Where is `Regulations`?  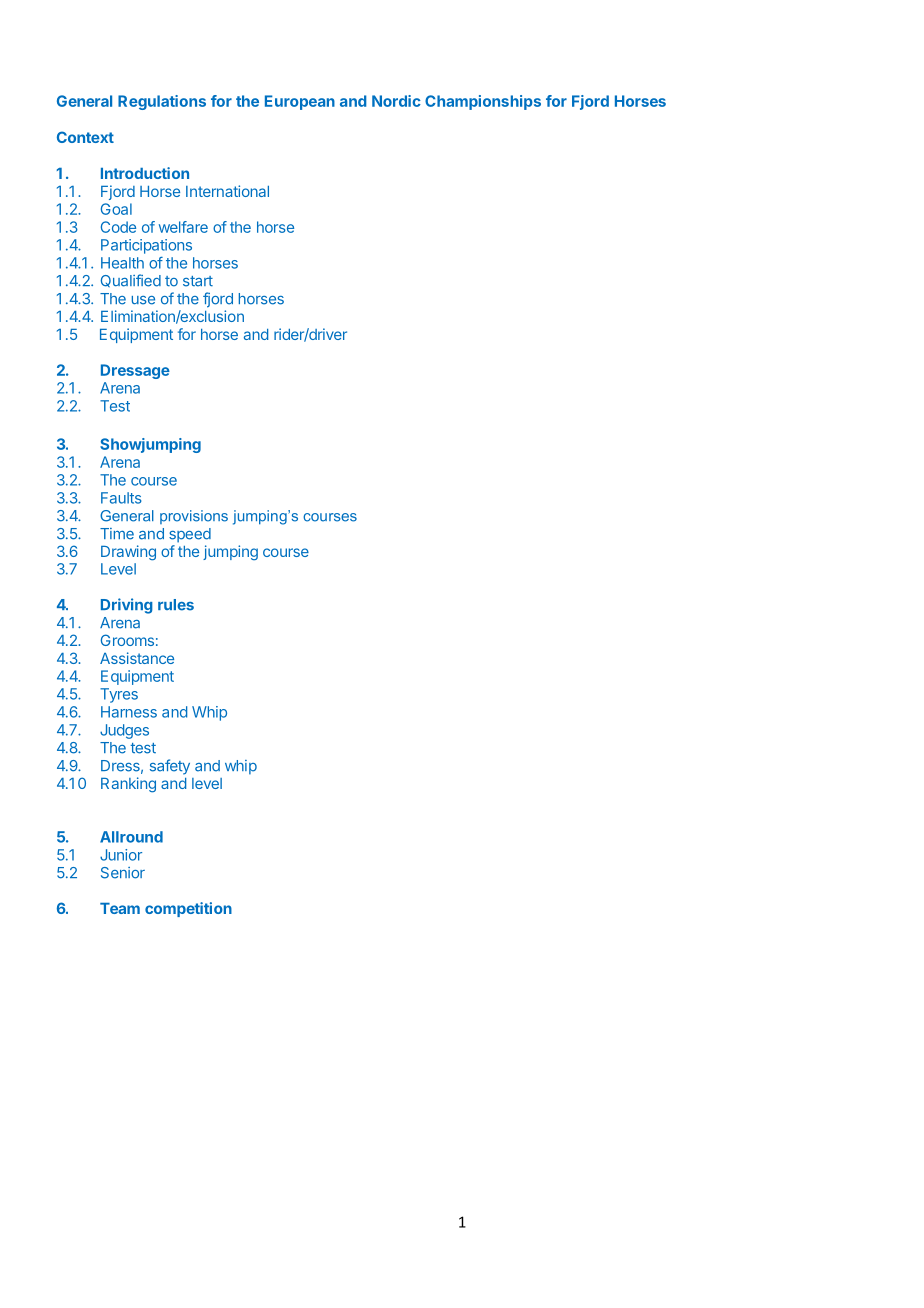
Regulations is located at coordinates (162, 102).
